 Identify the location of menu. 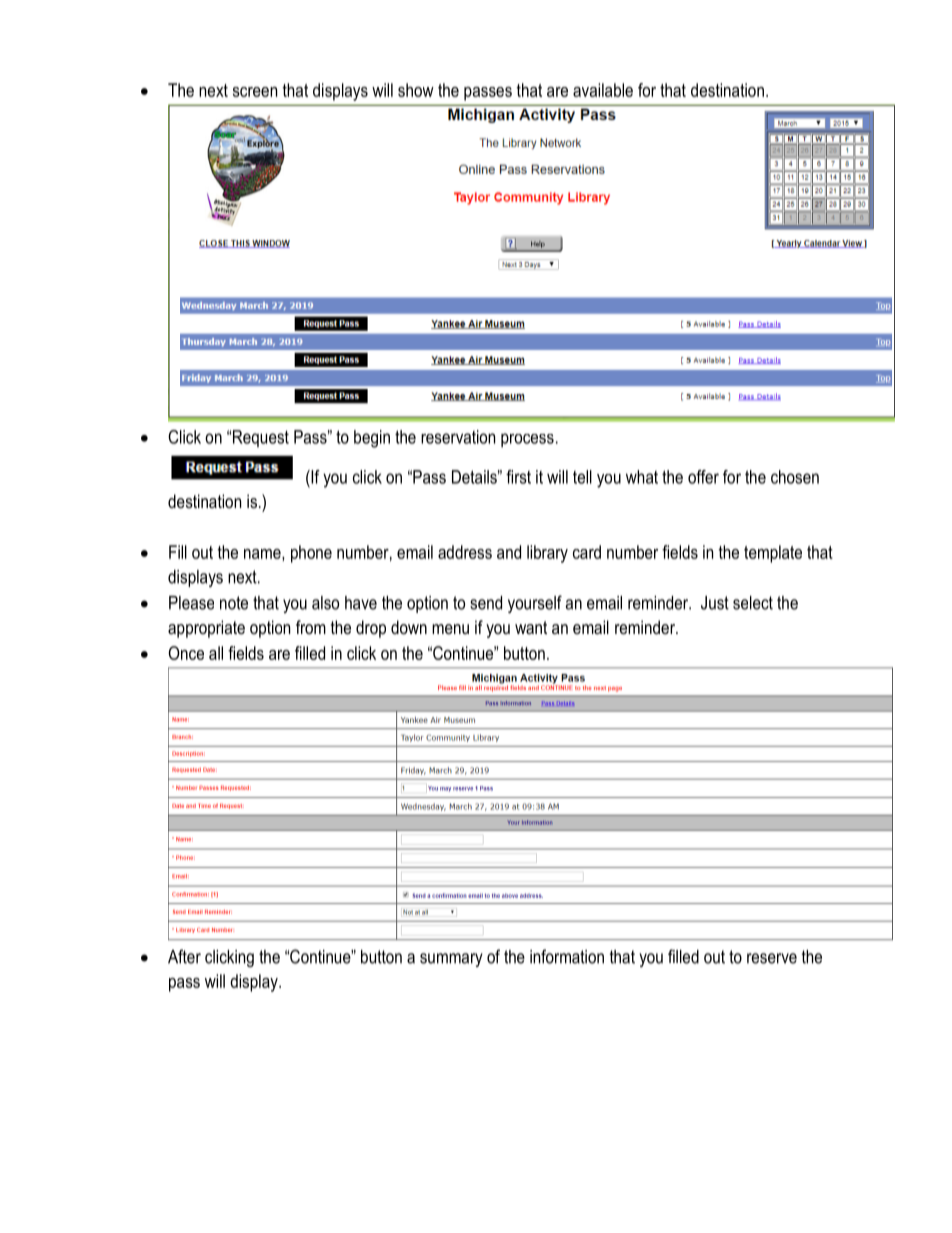
(450, 629).
